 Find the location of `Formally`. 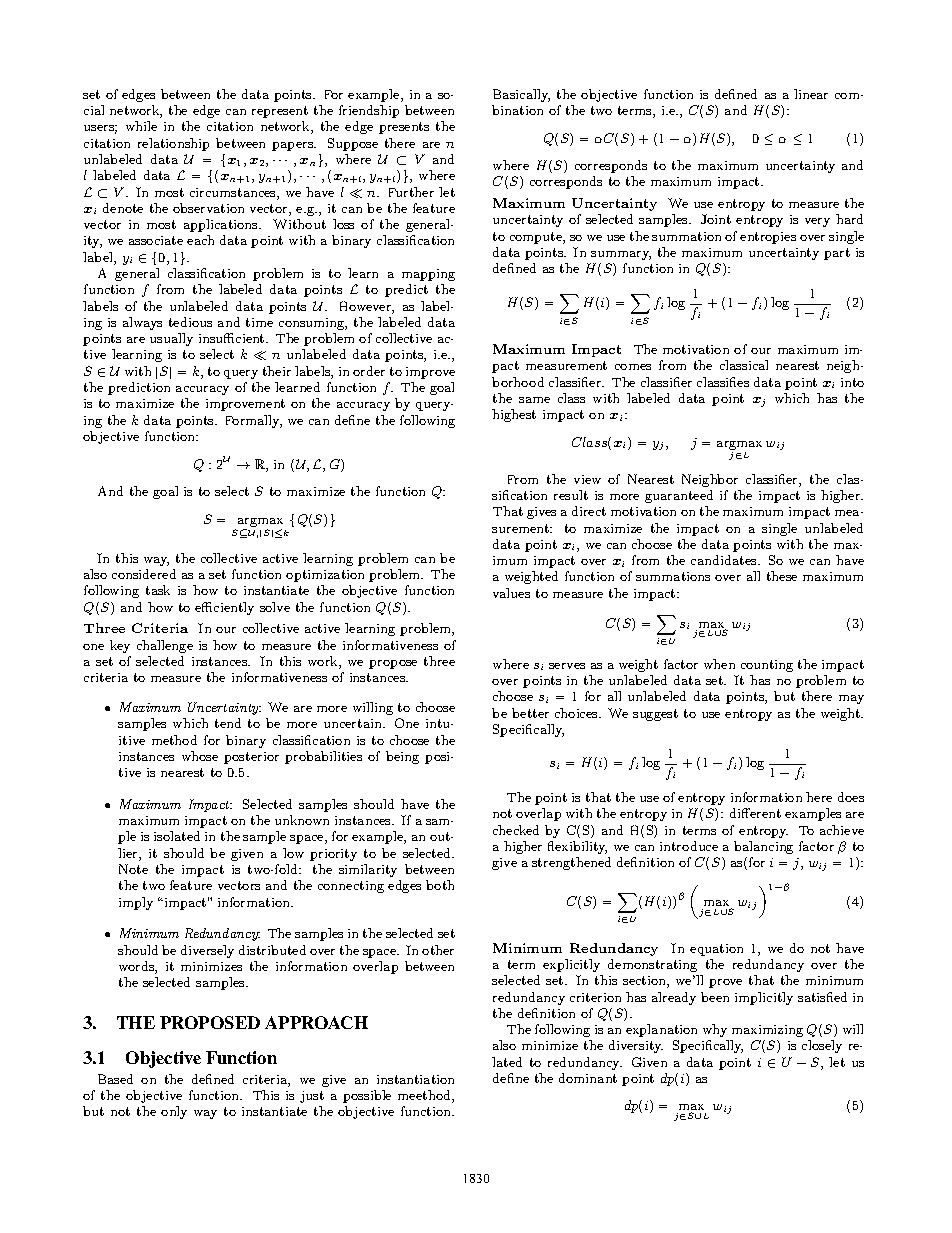

Formally is located at coordinates (254, 421).
